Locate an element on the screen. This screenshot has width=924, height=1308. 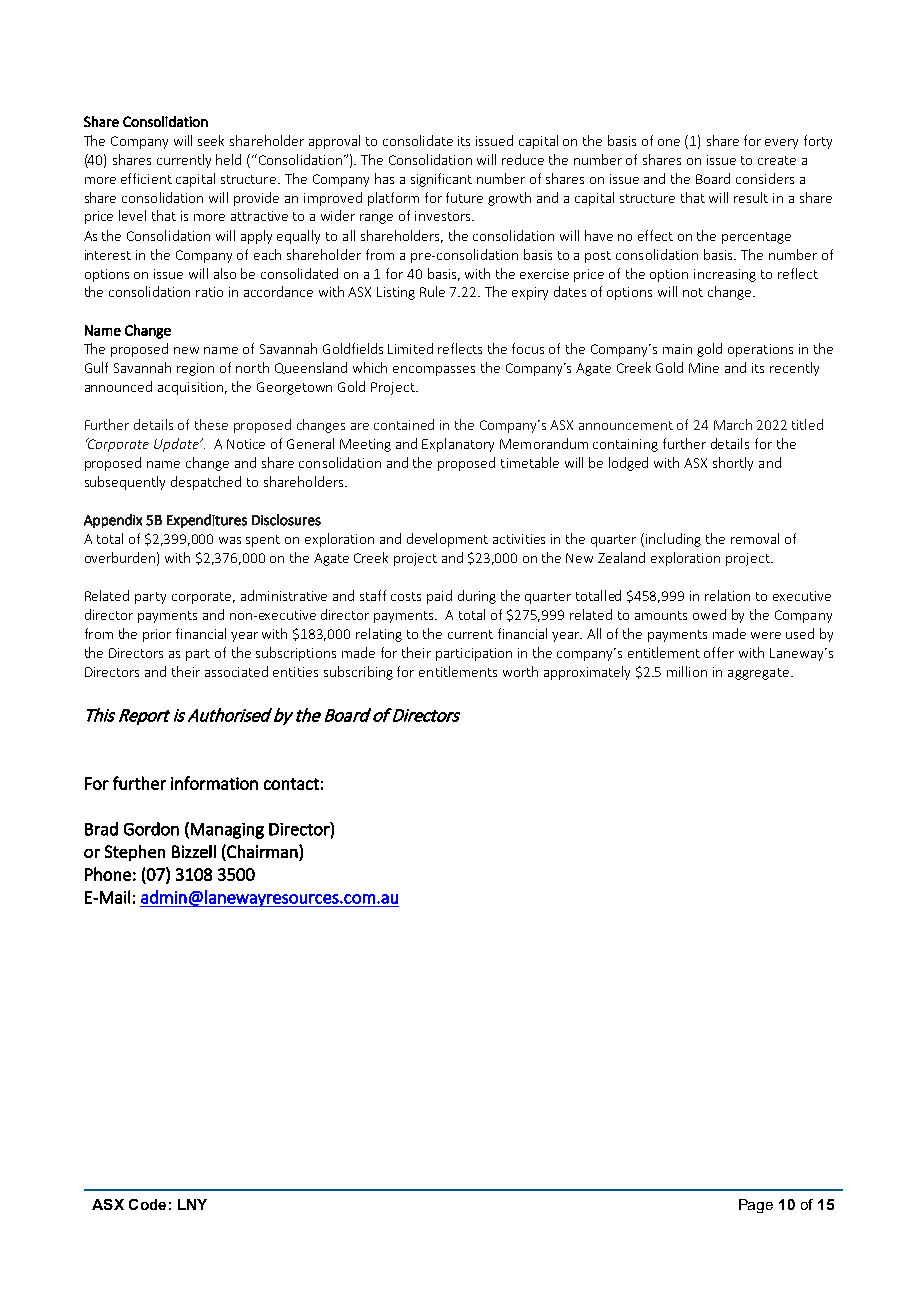
Code is located at coordinates (147, 1204).
